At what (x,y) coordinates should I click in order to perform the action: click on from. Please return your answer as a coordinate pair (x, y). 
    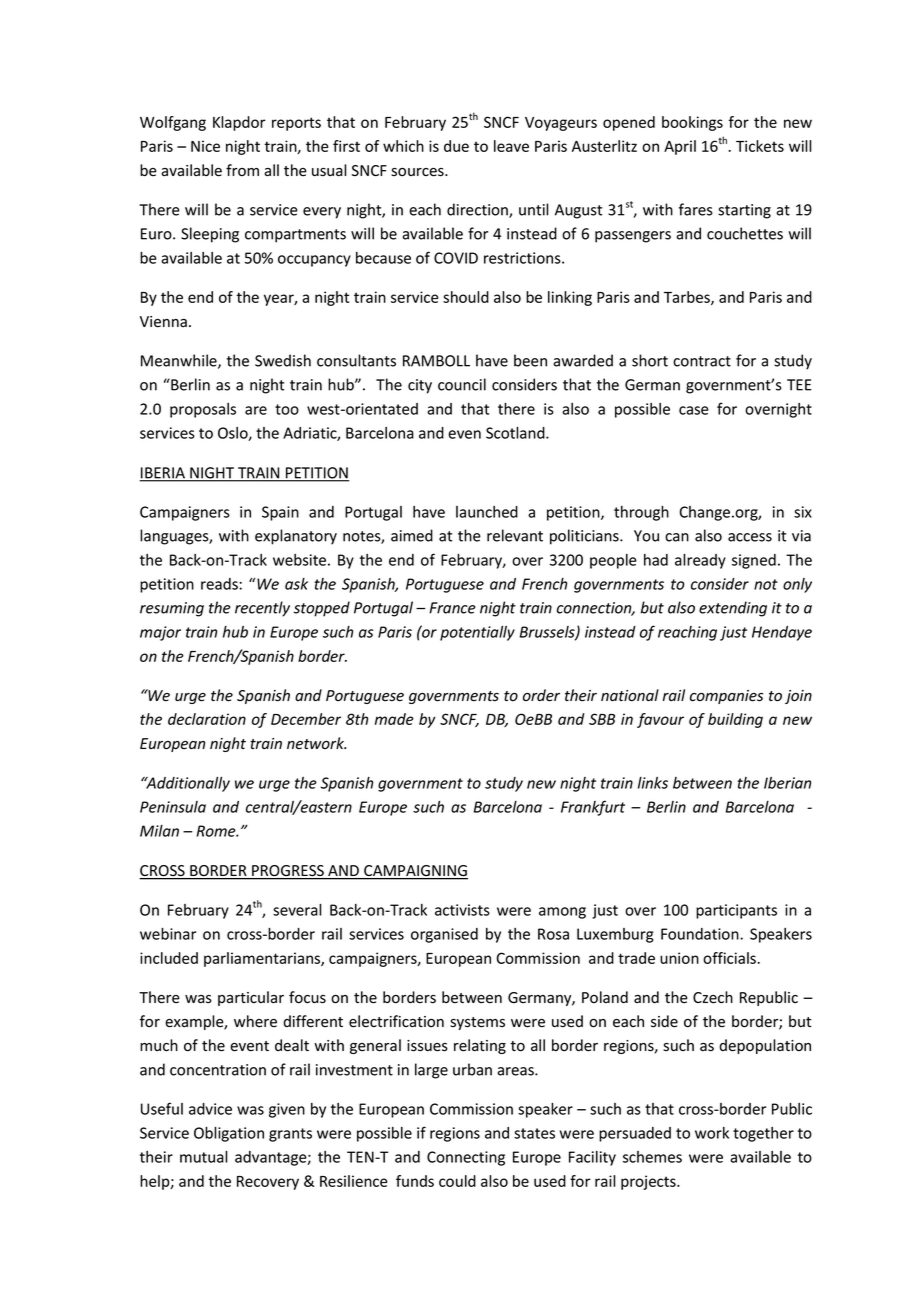
    Looking at the image, I should click on (242, 170).
